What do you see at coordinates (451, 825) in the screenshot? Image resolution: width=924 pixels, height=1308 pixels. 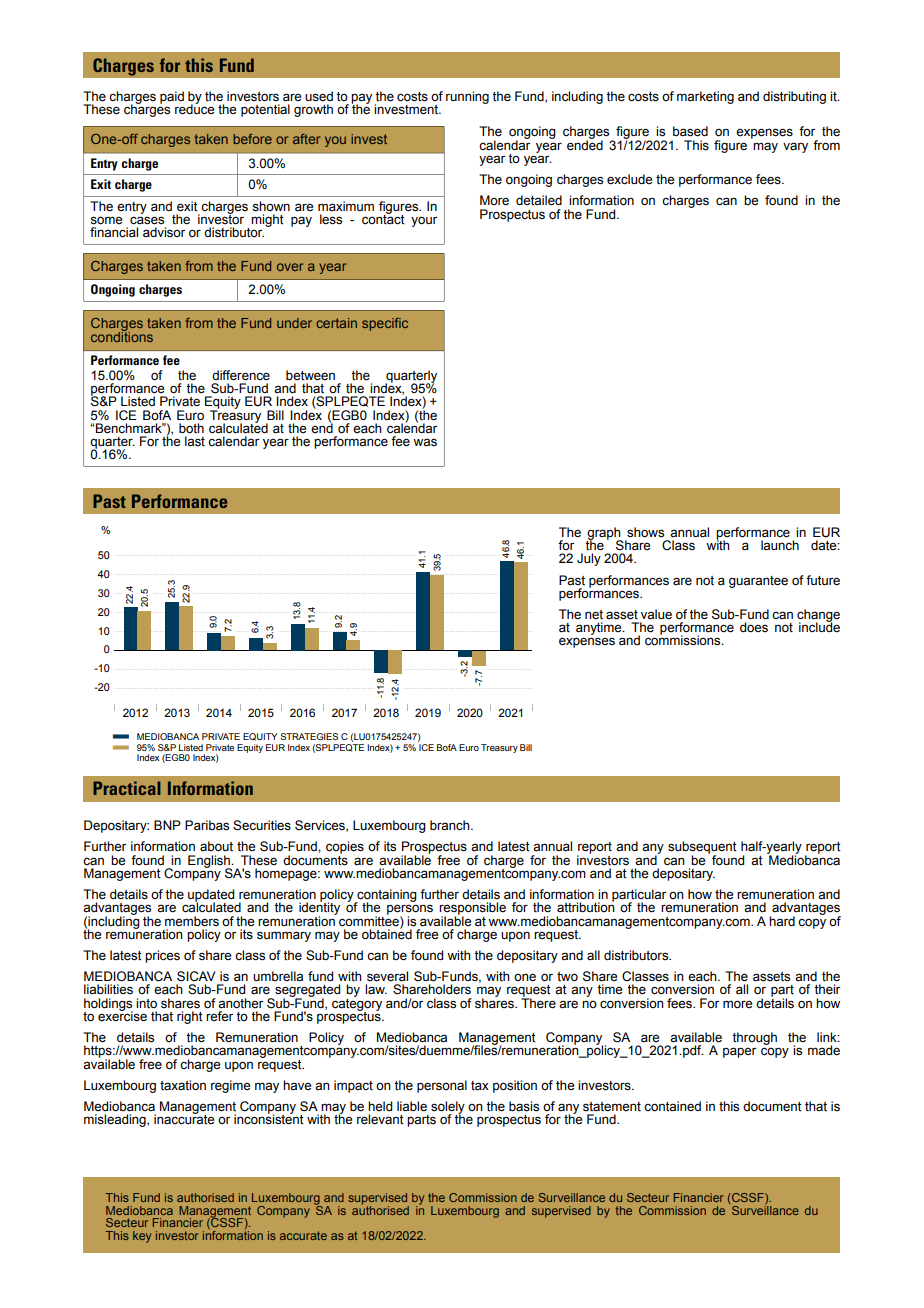 I see `branch` at bounding box center [451, 825].
